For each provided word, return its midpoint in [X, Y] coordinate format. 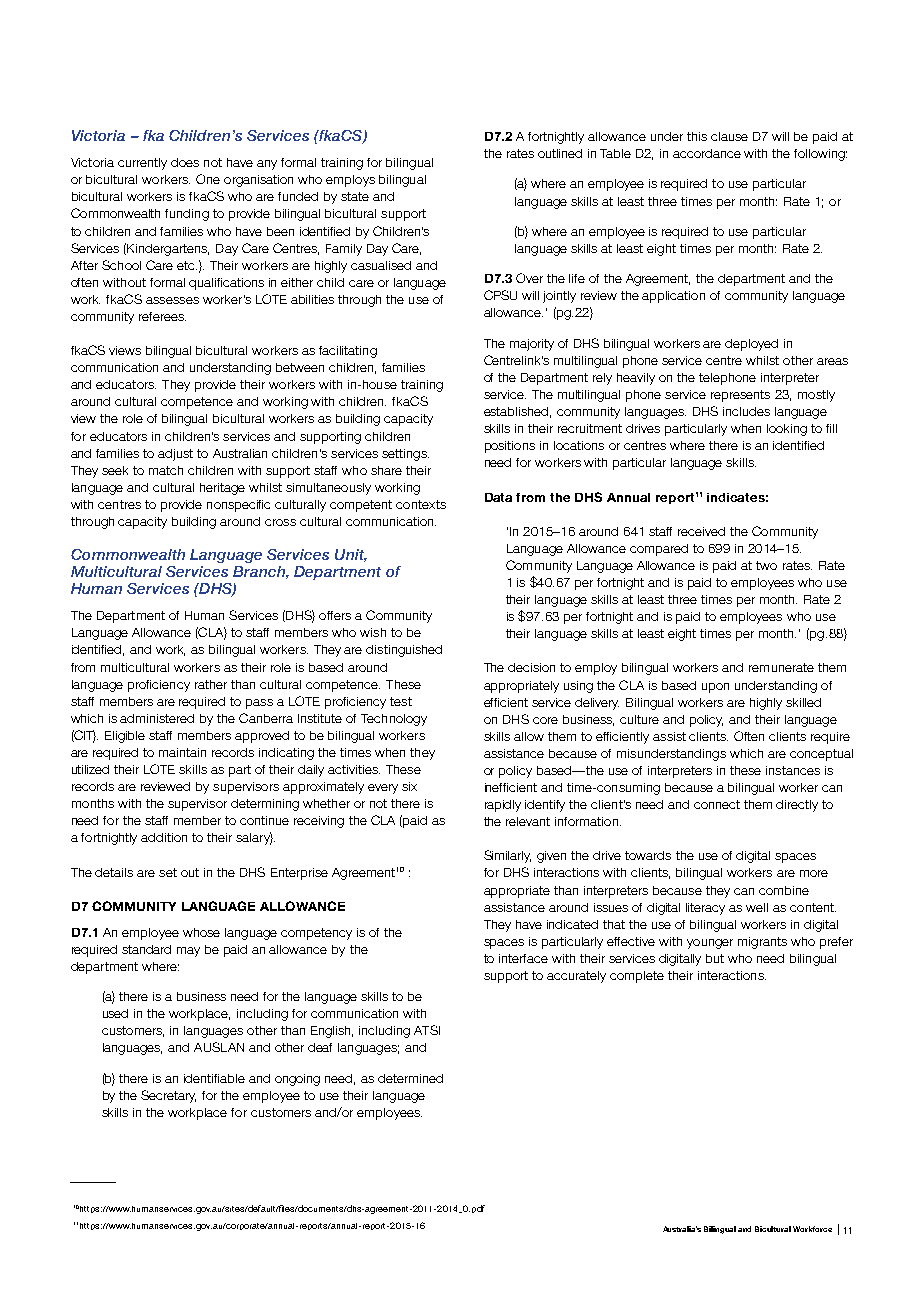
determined [410, 1078]
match [166, 470]
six [409, 786]
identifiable [214, 1078]
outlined [560, 153]
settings [405, 455]
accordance [707, 153]
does [185, 162]
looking [787, 430]
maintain [182, 752]
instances [793, 770]
